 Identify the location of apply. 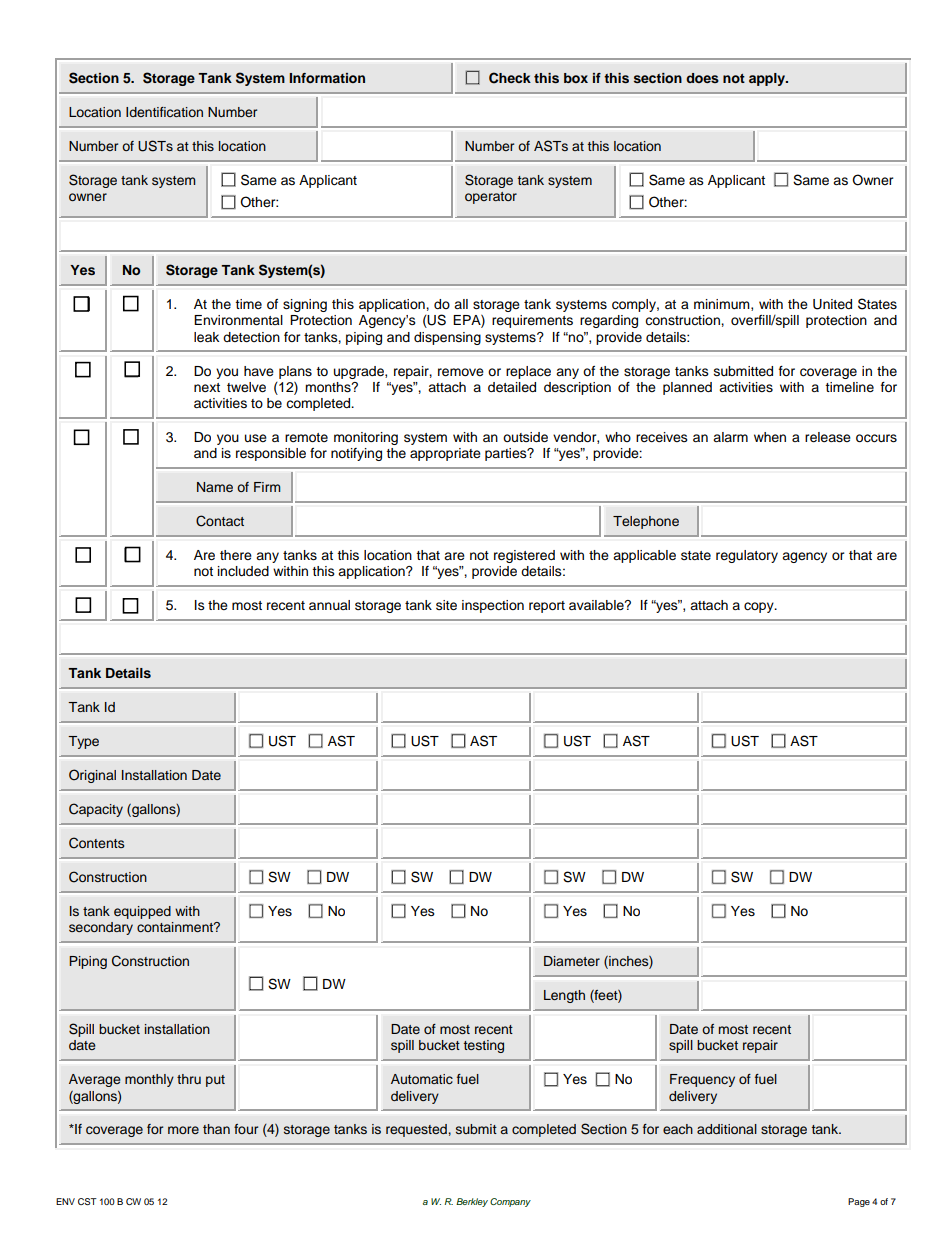
(768, 79).
